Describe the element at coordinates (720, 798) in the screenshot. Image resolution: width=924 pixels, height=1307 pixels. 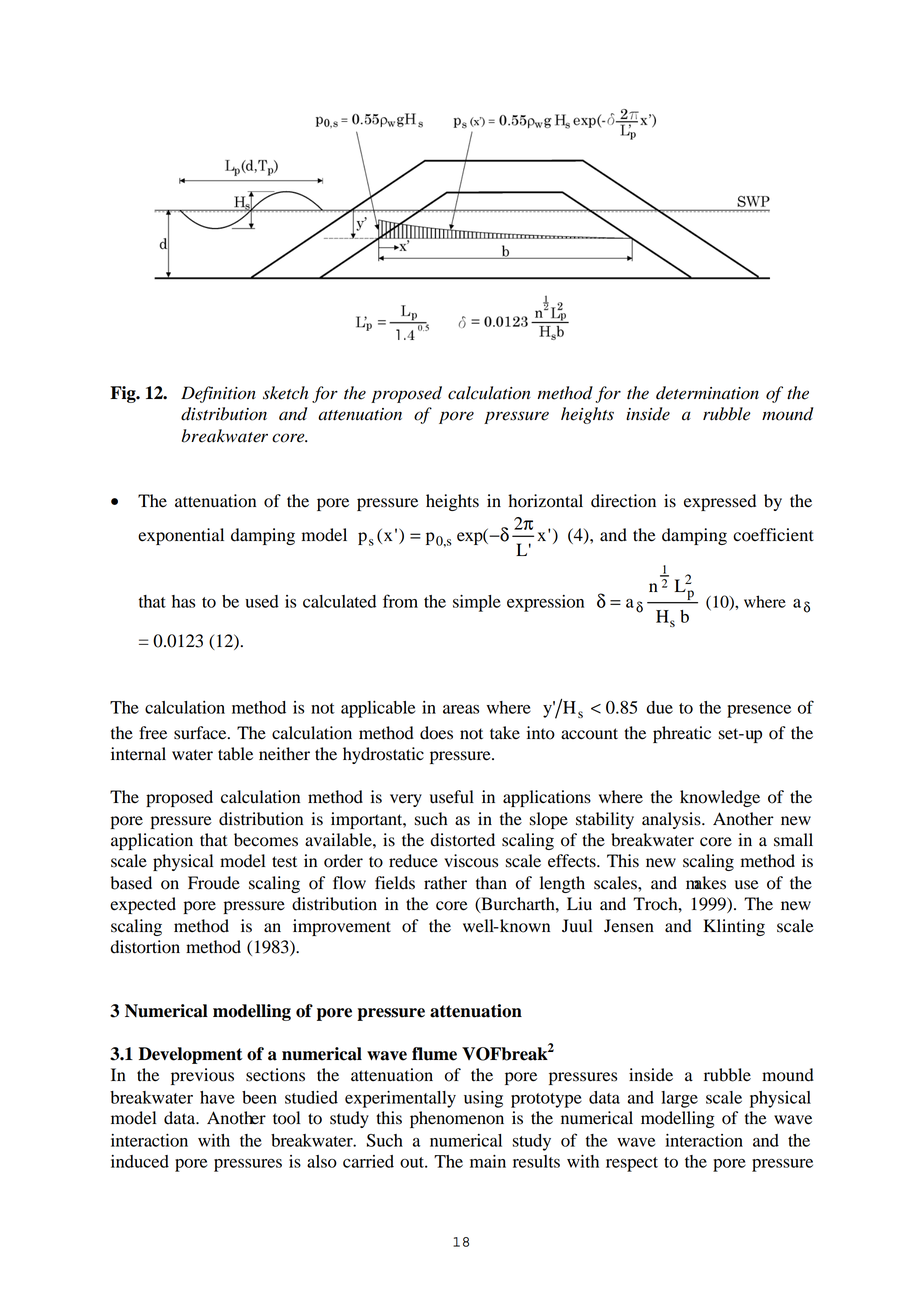
I see `knowledge` at that location.
